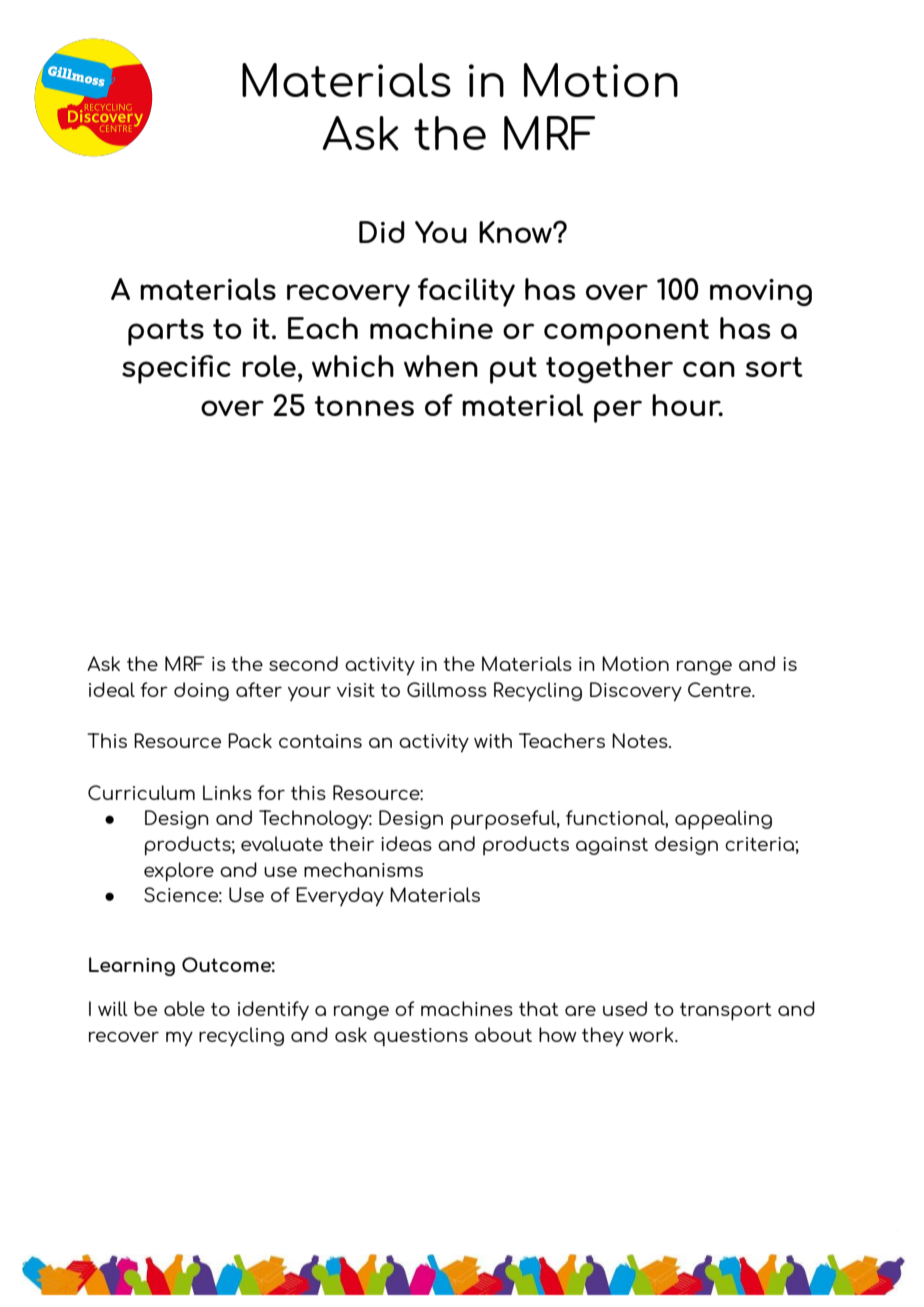 The width and height of the screenshot is (924, 1307). Describe the element at coordinates (269, 366) in the screenshot. I see `role` at that location.
